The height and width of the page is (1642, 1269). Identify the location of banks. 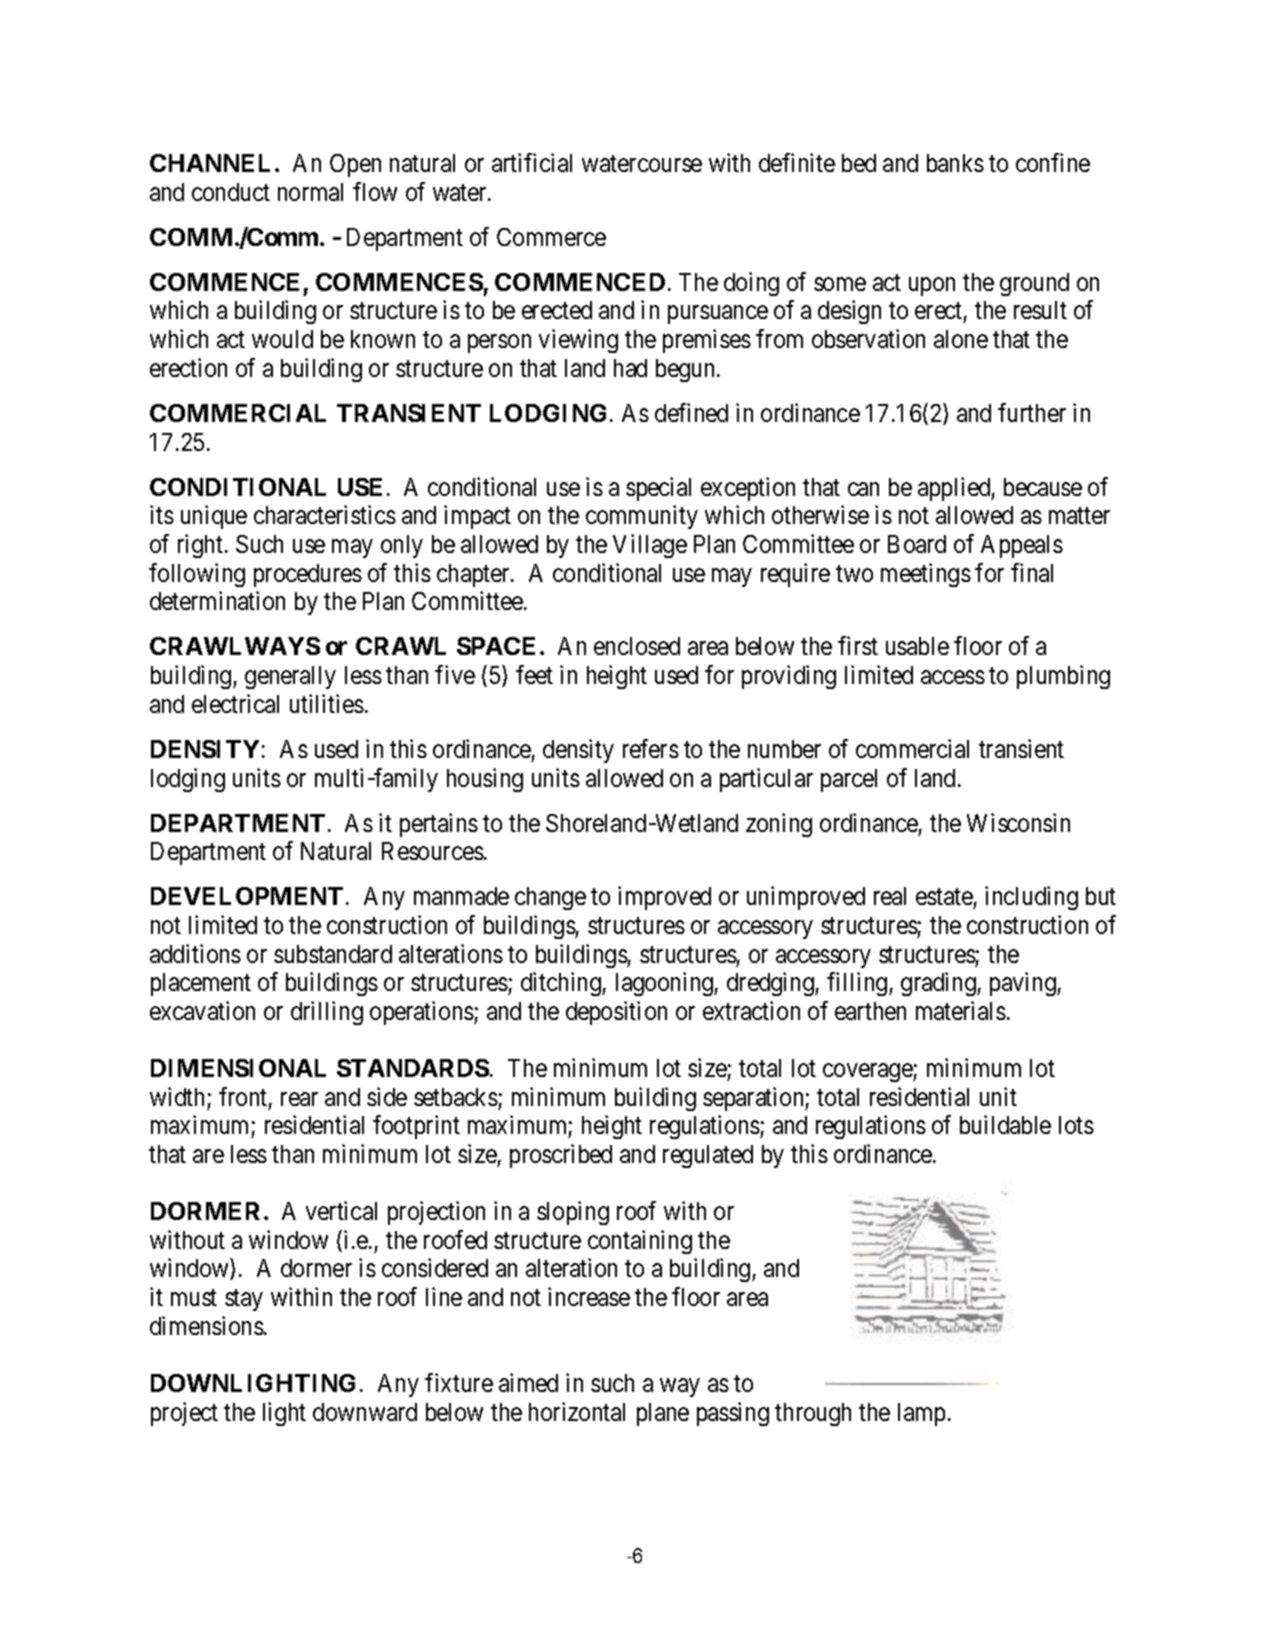
(955, 163).
